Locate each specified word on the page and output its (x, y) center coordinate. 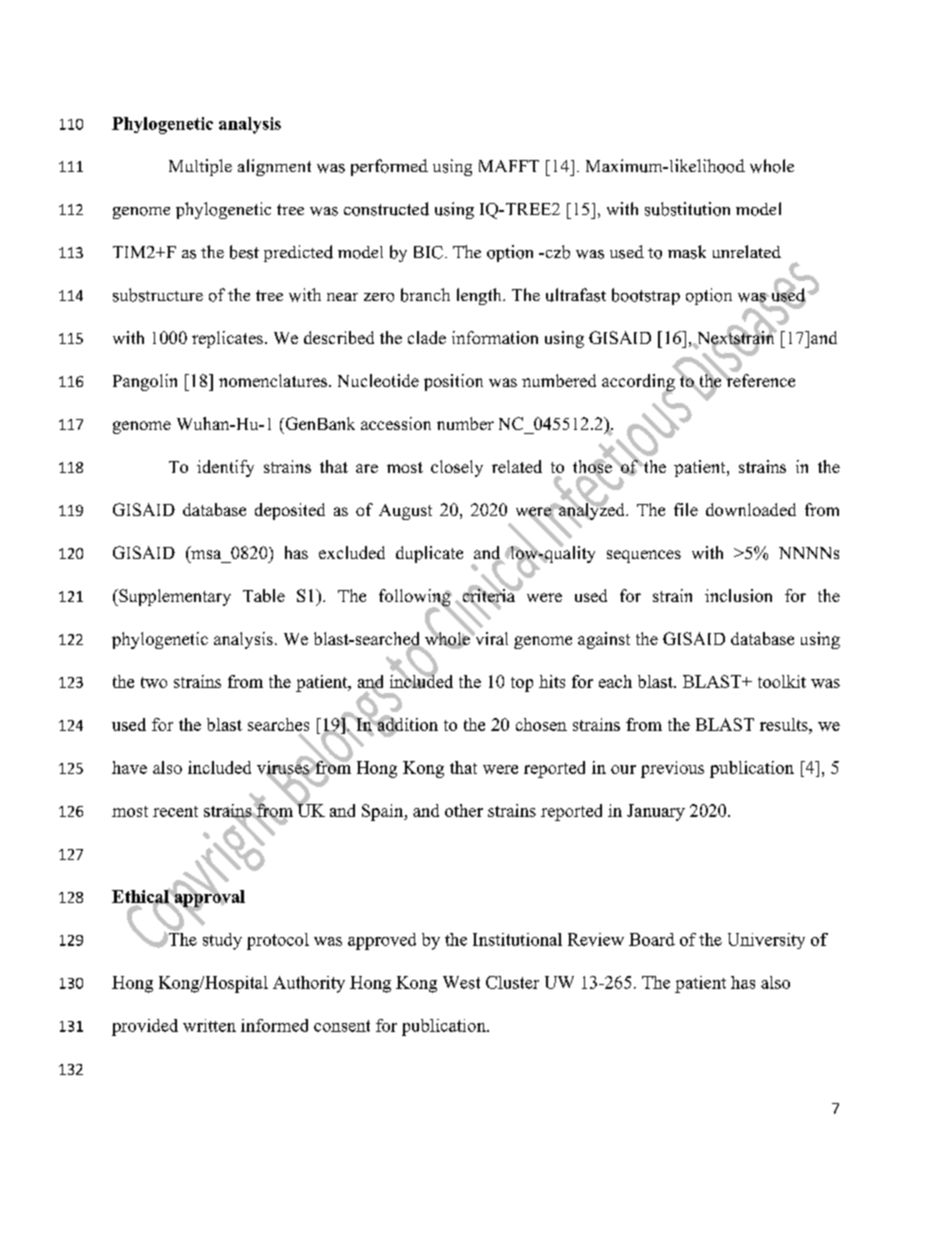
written (209, 1025)
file (686, 509)
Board (652, 939)
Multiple (200, 167)
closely (457, 468)
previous (672, 769)
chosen (541, 724)
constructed (386, 209)
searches (278, 724)
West (461, 982)
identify (225, 468)
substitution (687, 209)
